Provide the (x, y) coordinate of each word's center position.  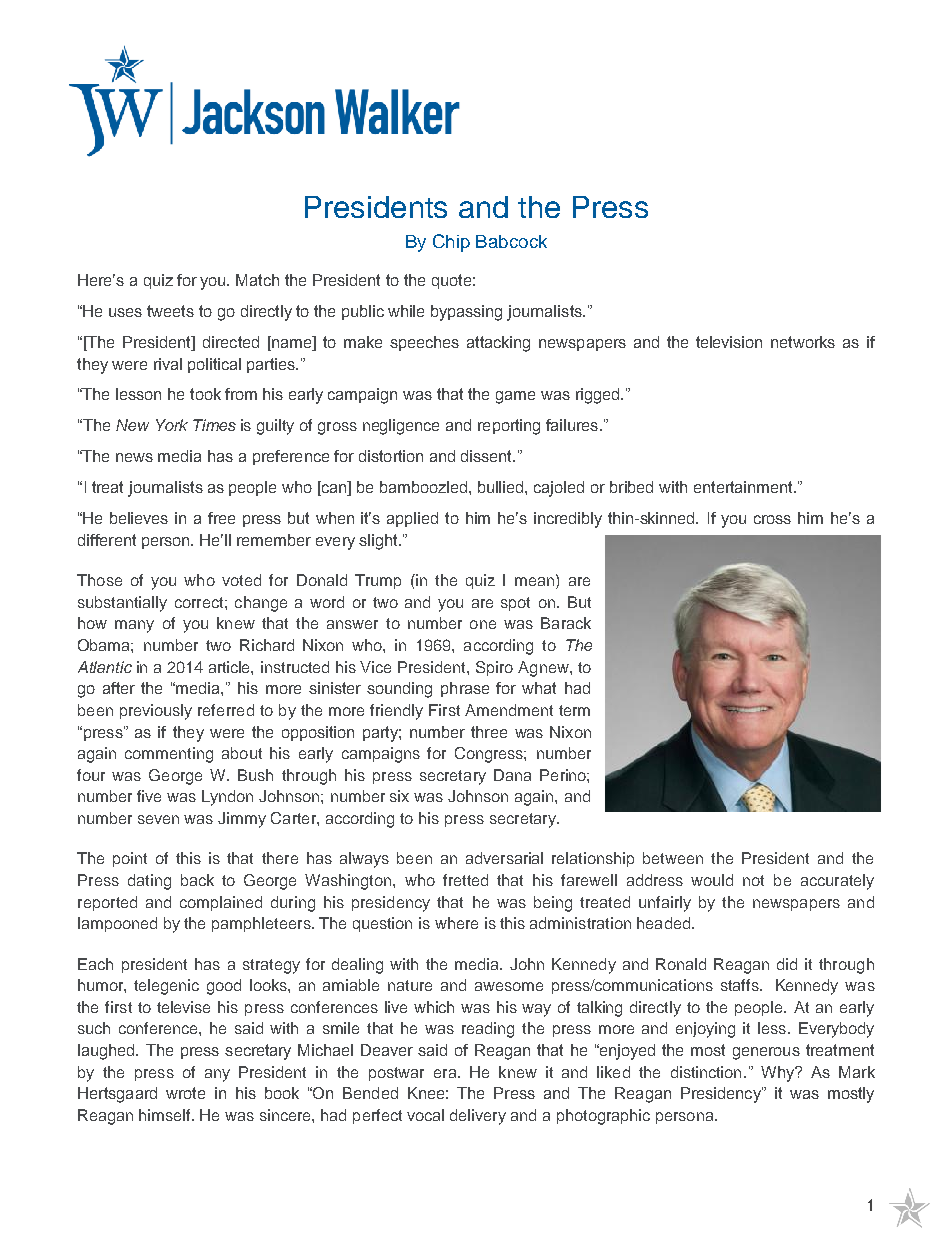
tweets (170, 311)
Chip (451, 243)
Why (779, 1074)
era (446, 1073)
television (729, 342)
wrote (185, 1093)
